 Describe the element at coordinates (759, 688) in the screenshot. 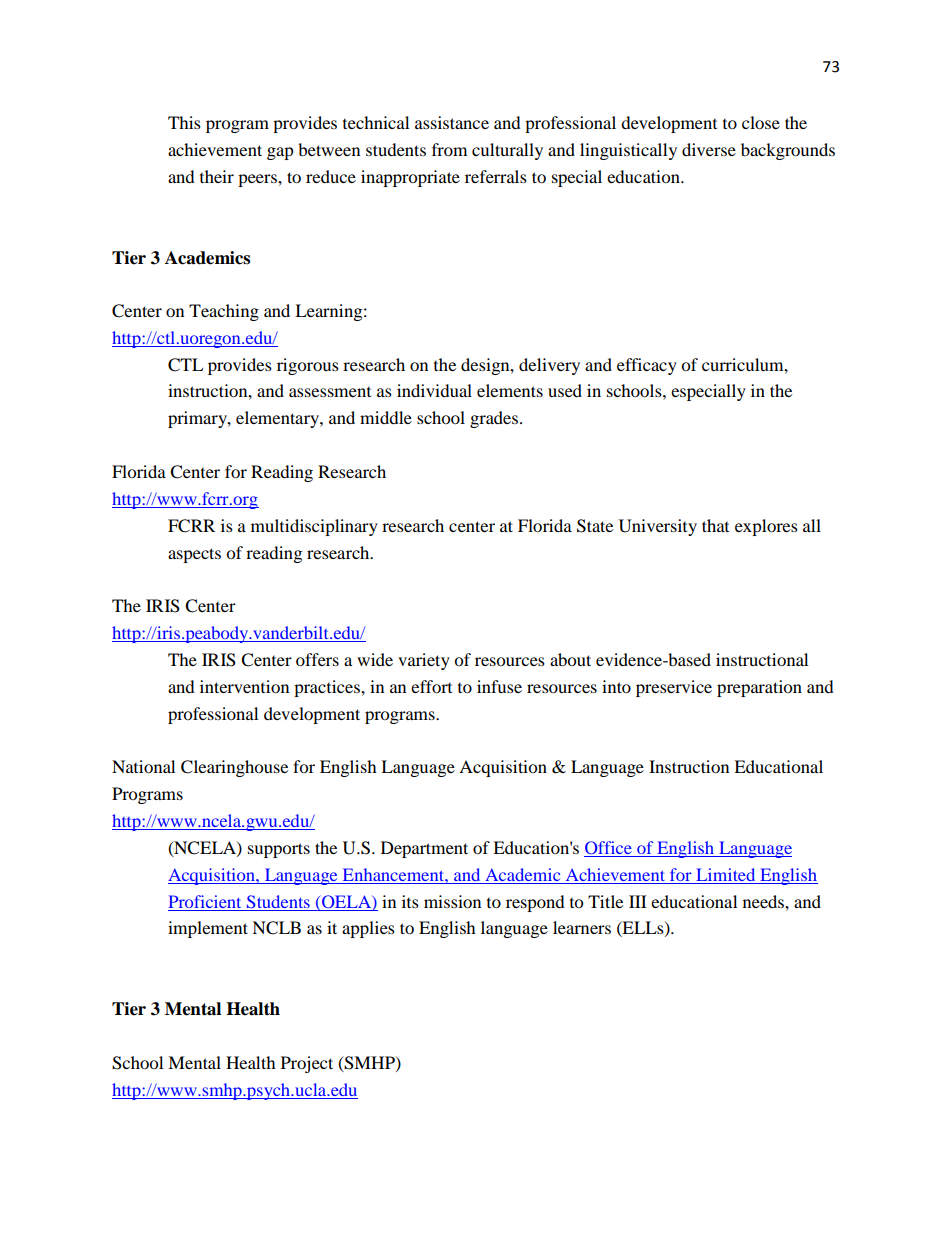

I see `preparation` at that location.
